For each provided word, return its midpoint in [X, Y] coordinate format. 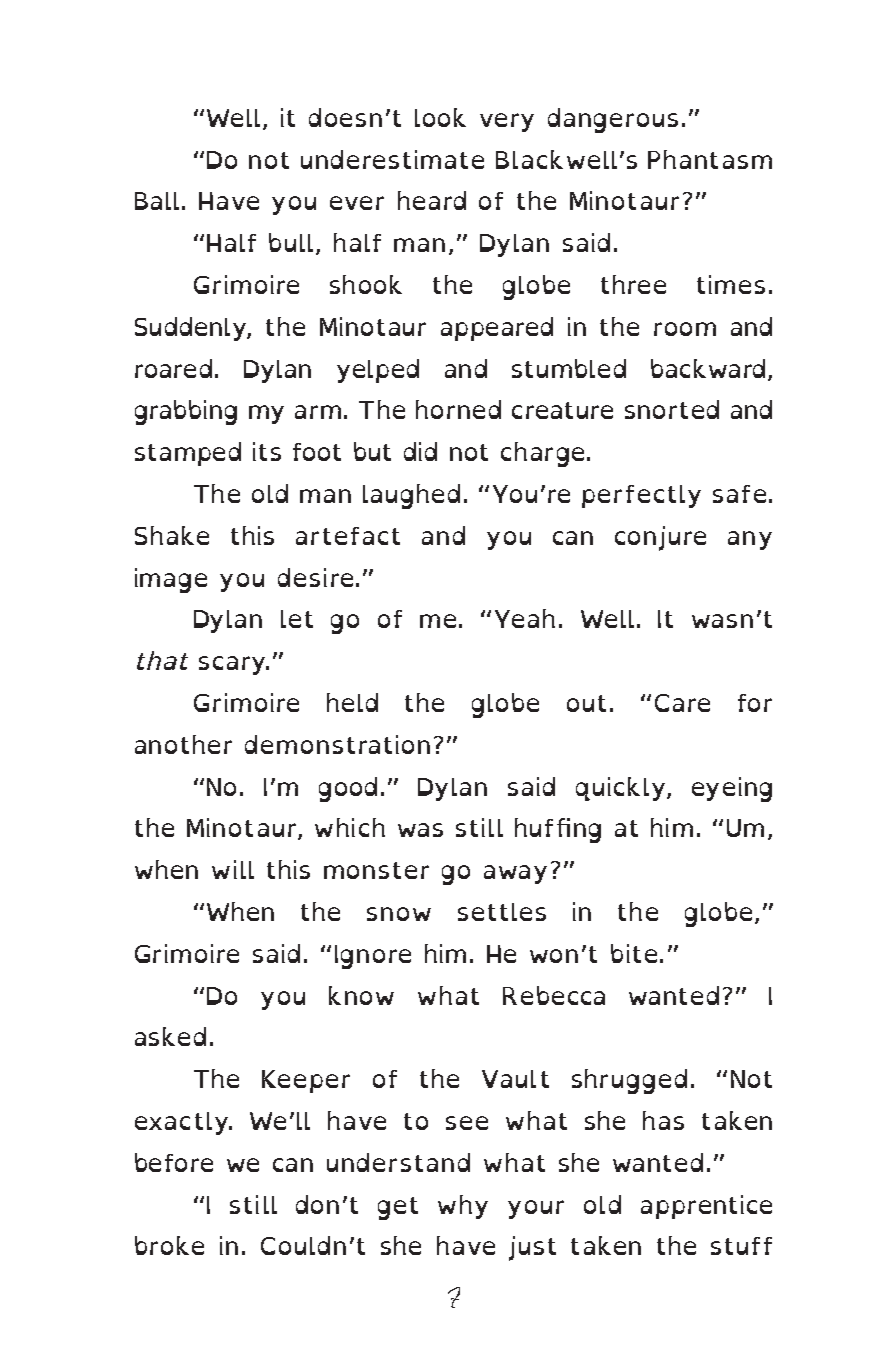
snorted [672, 409]
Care [682, 703]
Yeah [525, 618]
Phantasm [710, 159]
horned [458, 409]
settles [502, 912]
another [183, 744]
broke [169, 1245]
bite [634, 953]
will [233, 869]
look [440, 117]
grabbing [186, 412]
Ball [157, 201]
